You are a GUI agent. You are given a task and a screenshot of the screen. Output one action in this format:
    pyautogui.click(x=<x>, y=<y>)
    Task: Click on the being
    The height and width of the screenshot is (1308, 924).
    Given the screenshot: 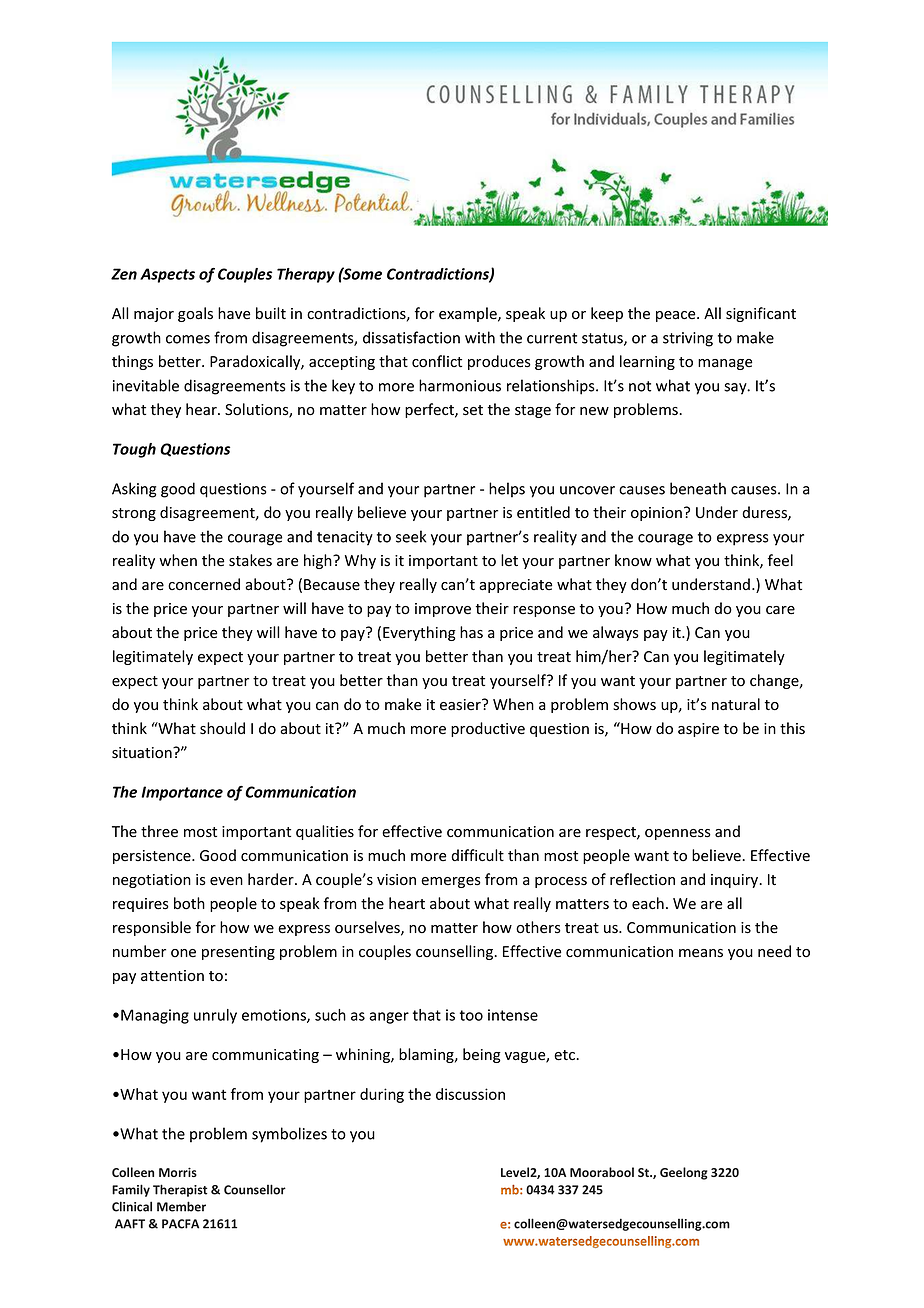 What is the action you would take?
    pyautogui.click(x=482, y=1055)
